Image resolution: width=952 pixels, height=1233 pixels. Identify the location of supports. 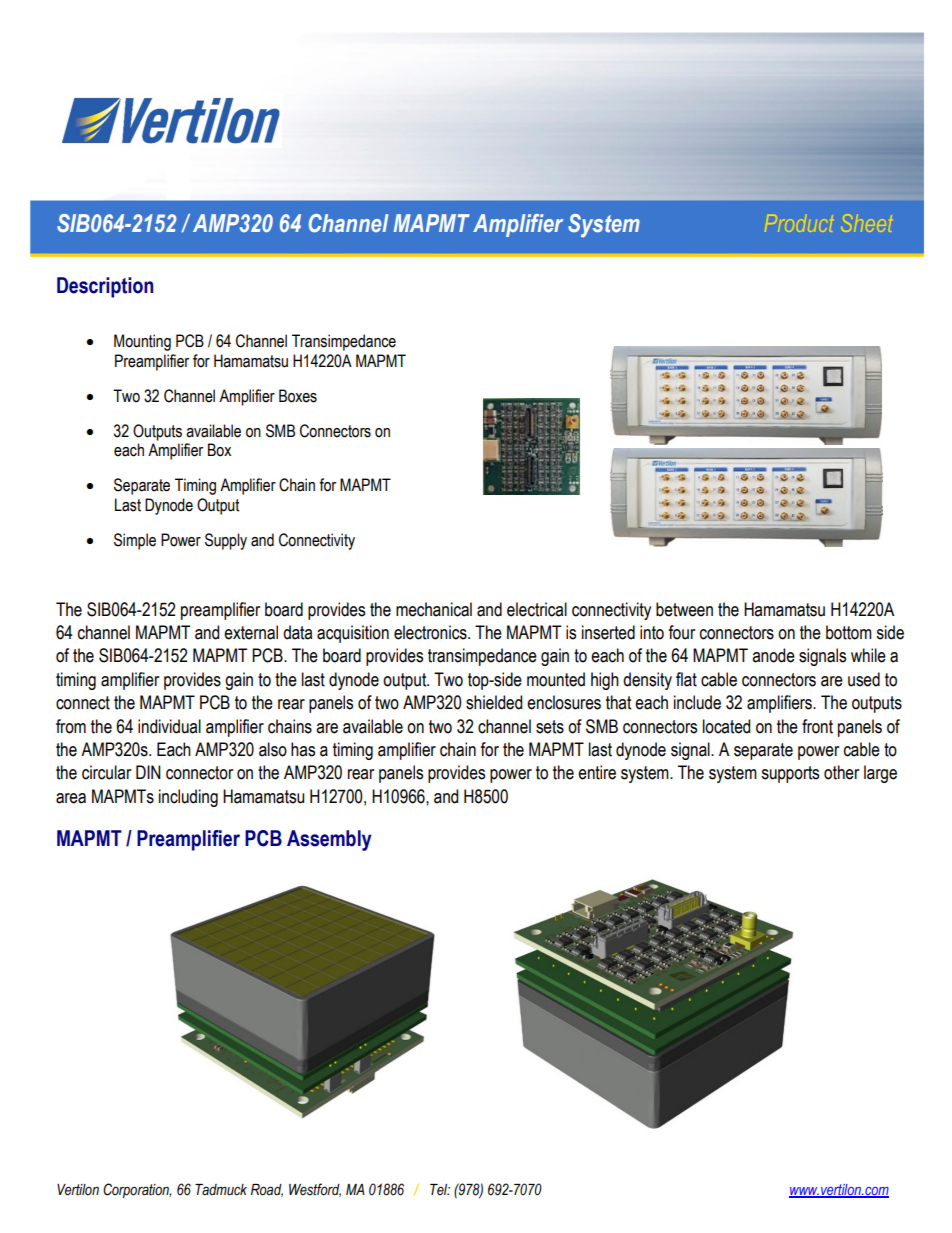
(790, 774).
